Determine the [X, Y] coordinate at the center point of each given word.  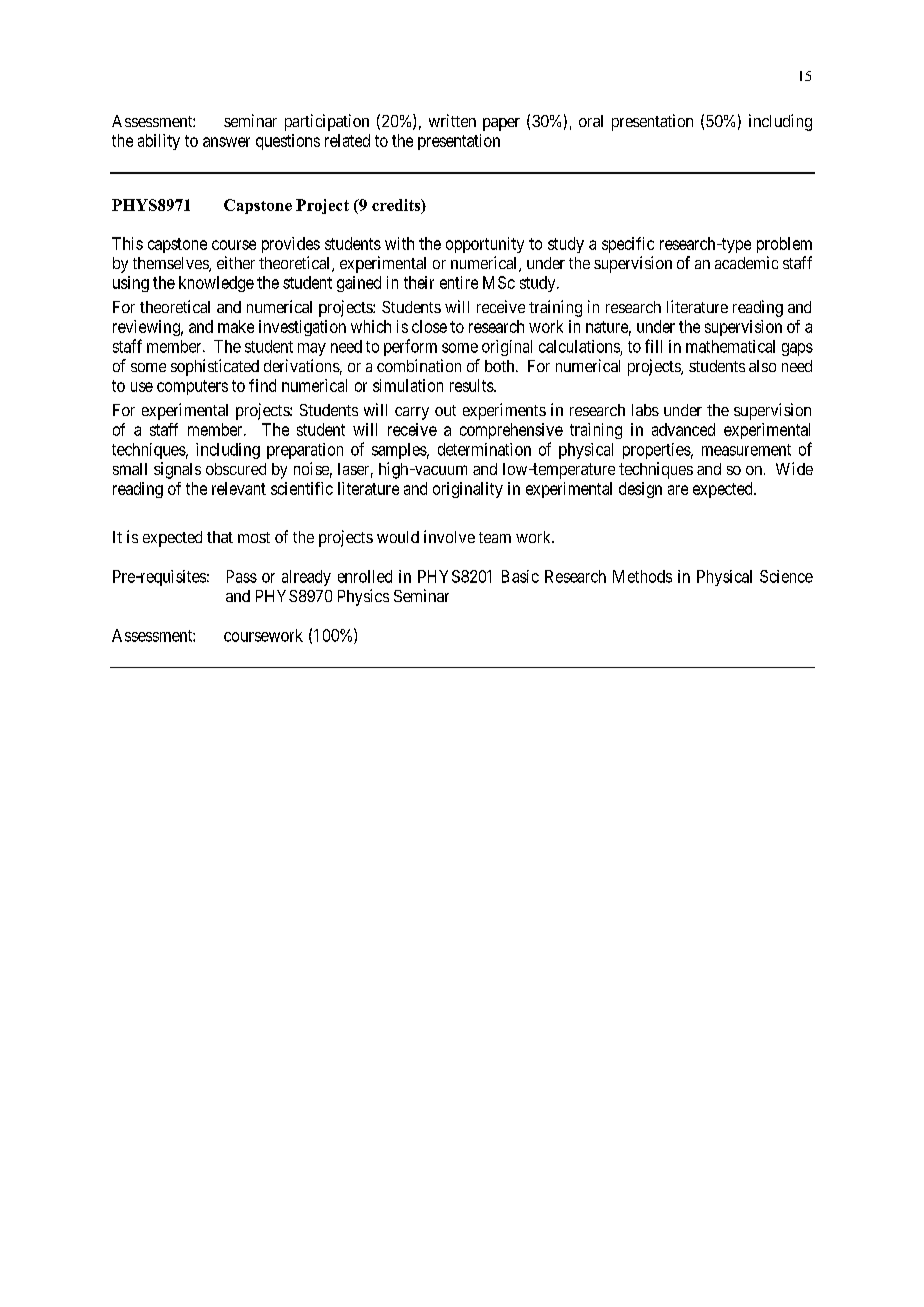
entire [459, 282]
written [452, 120]
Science [786, 576]
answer [226, 142]
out [445, 410]
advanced [683, 429]
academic [746, 262]
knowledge [216, 284]
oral [591, 121]
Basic [520, 576]
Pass [242, 576]
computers [192, 387]
